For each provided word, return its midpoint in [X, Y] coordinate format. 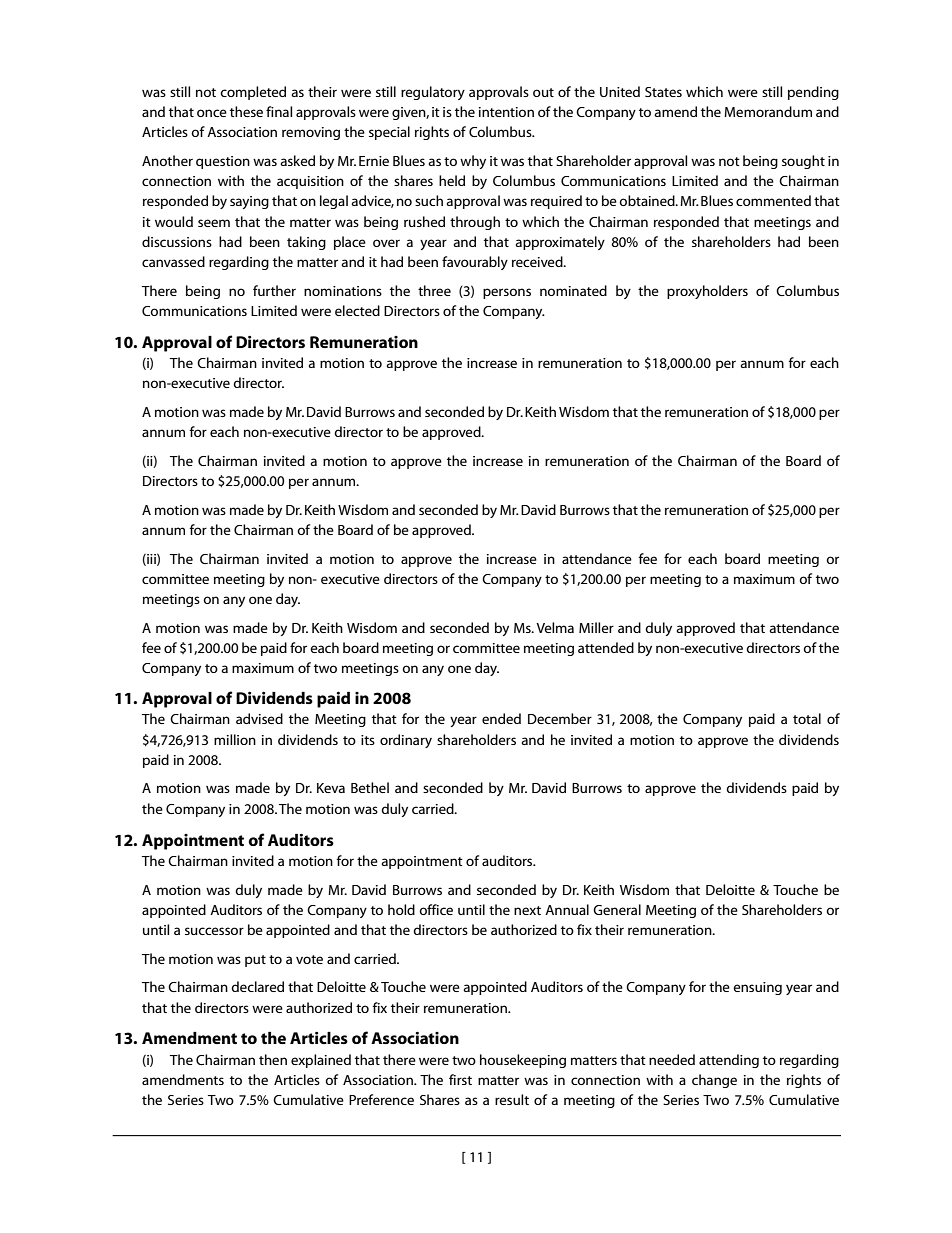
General [617, 909]
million [235, 739]
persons [507, 293]
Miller [596, 627]
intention [506, 112]
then [273, 1059]
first [460, 1079]
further [274, 290]
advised [259, 718]
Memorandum [768, 111]
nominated [573, 290]
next [527, 910]
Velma [555, 627]
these [246, 111]
